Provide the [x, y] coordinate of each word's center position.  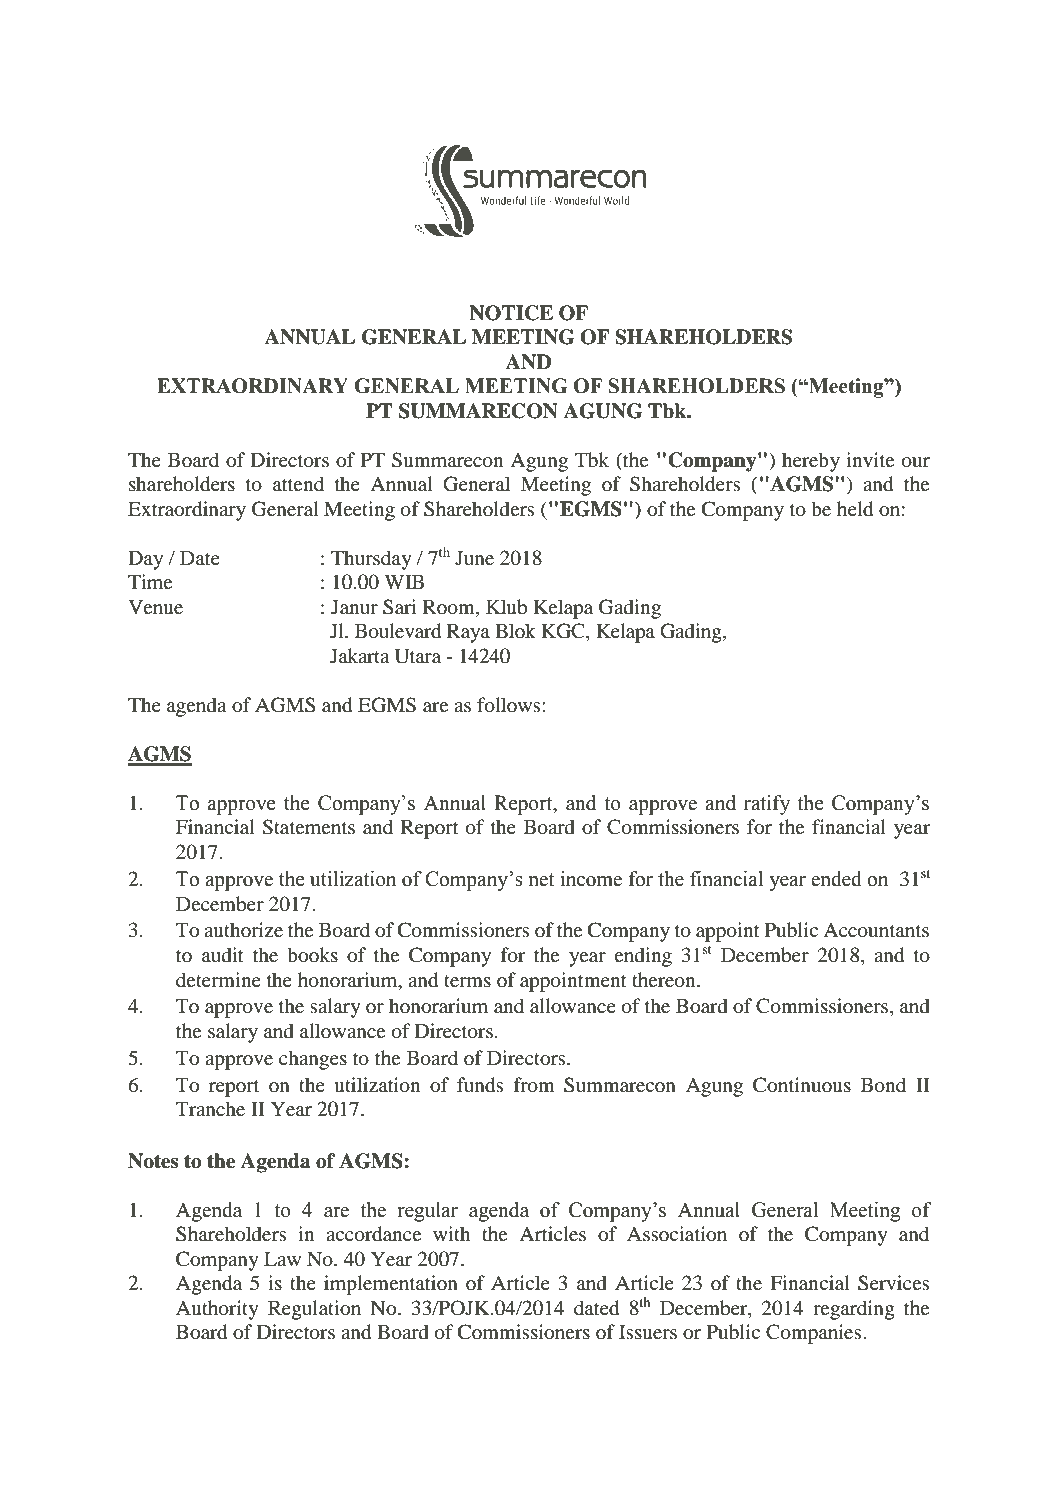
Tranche [210, 1108]
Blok [515, 630]
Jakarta [360, 655]
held [855, 509]
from [534, 1085]
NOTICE [511, 313]
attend [298, 483]
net [541, 880]
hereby [811, 462]
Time [150, 581]
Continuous [802, 1085]
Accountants [876, 930]
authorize [243, 930]
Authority [217, 1310]
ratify [767, 805]
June [474, 558]
